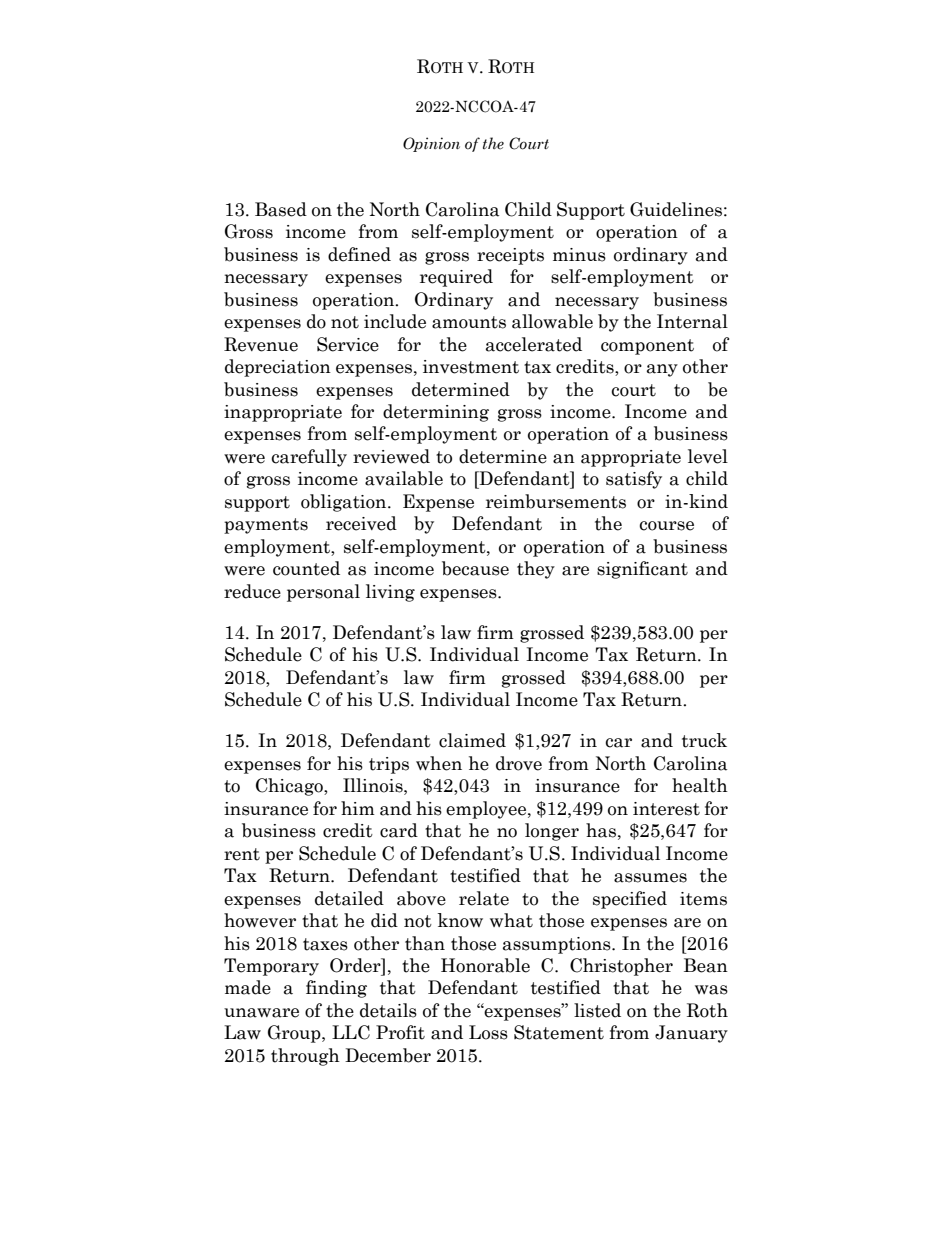  What do you see at coordinates (295, 1034) in the screenshot?
I see `Group` at bounding box center [295, 1034].
